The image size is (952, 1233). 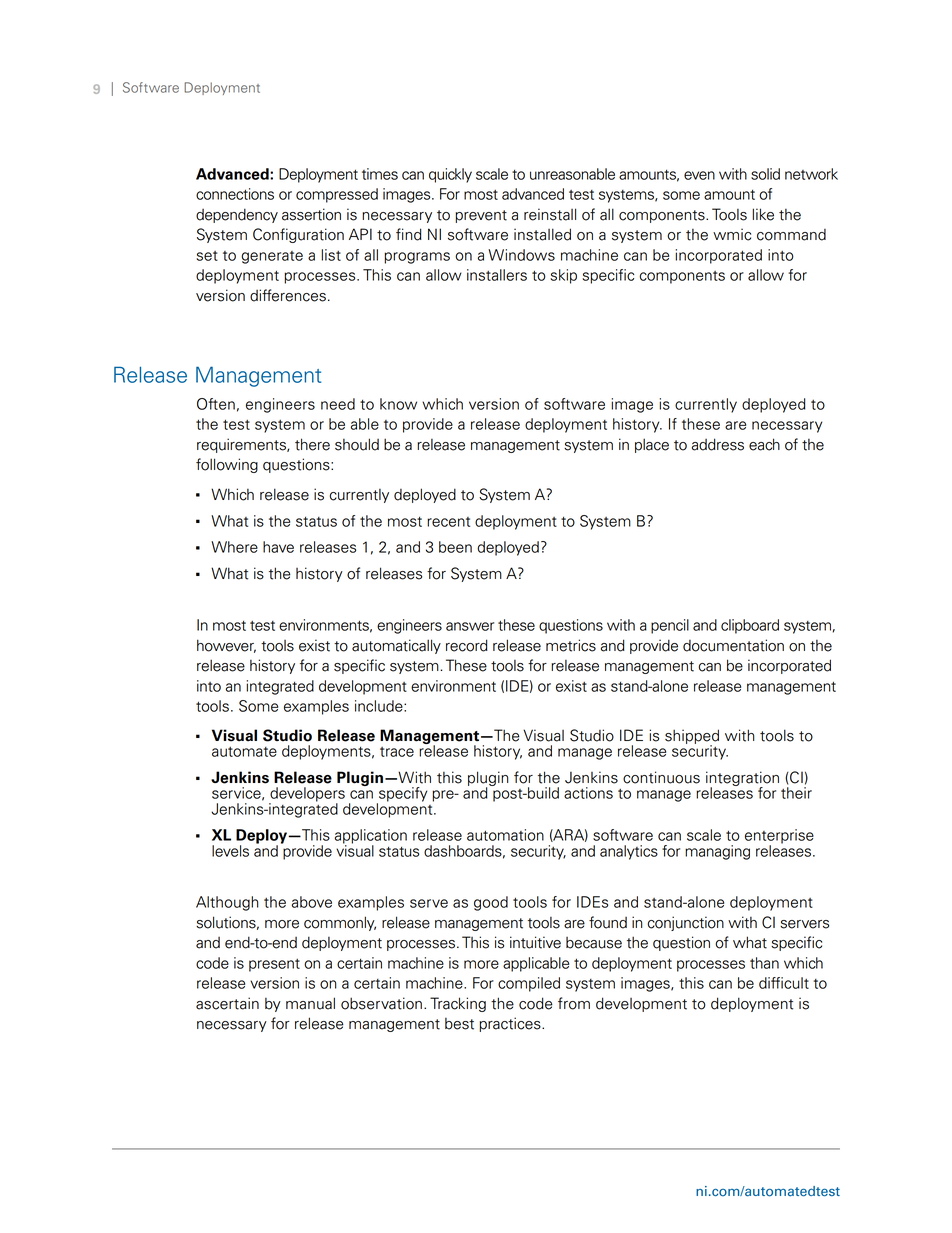 What do you see at coordinates (312, 444) in the screenshot?
I see `there` at bounding box center [312, 444].
